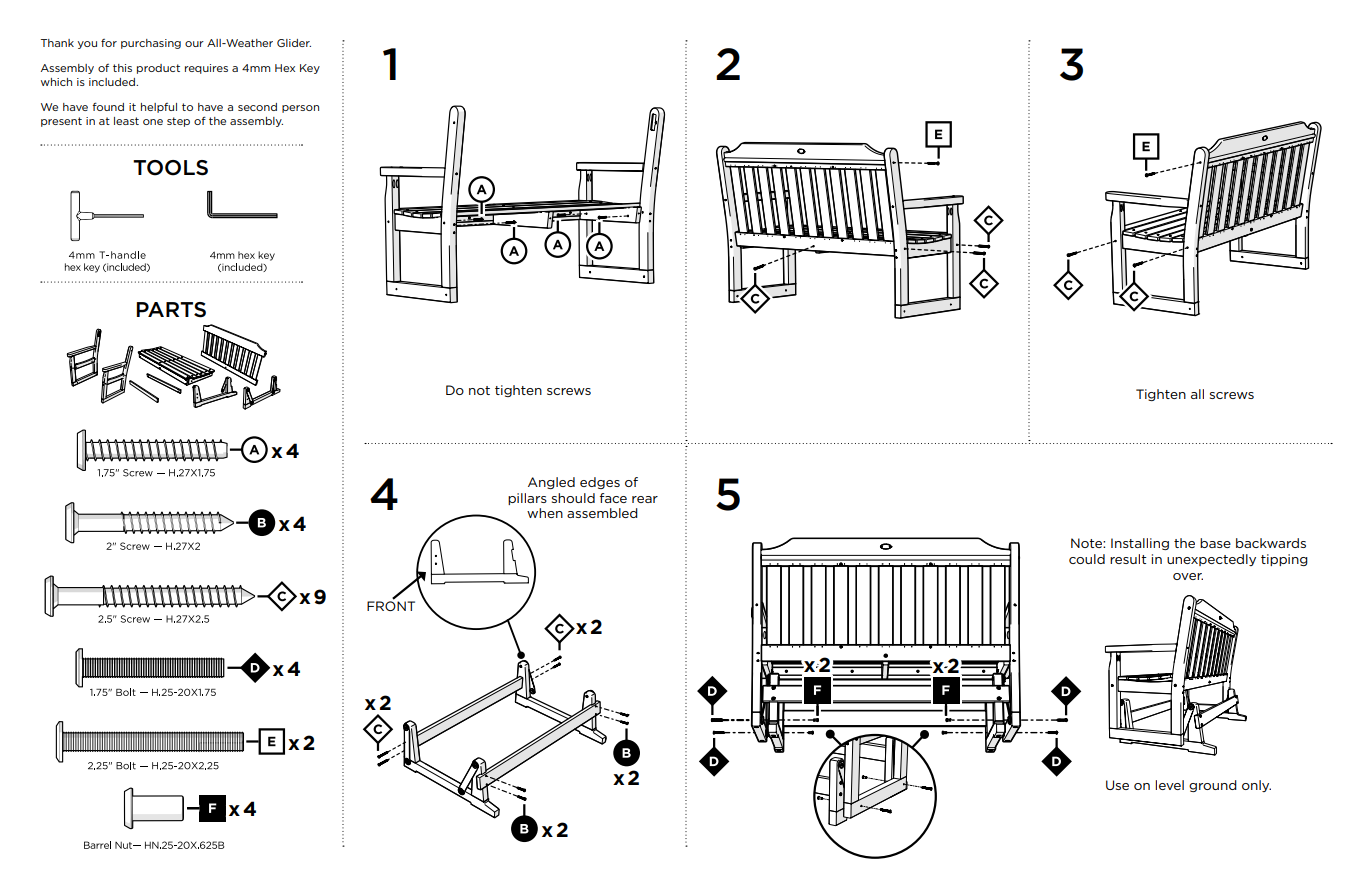 The height and width of the document is (887, 1372). Describe the element at coordinates (171, 310) in the document. I see `PARTS` at that location.
